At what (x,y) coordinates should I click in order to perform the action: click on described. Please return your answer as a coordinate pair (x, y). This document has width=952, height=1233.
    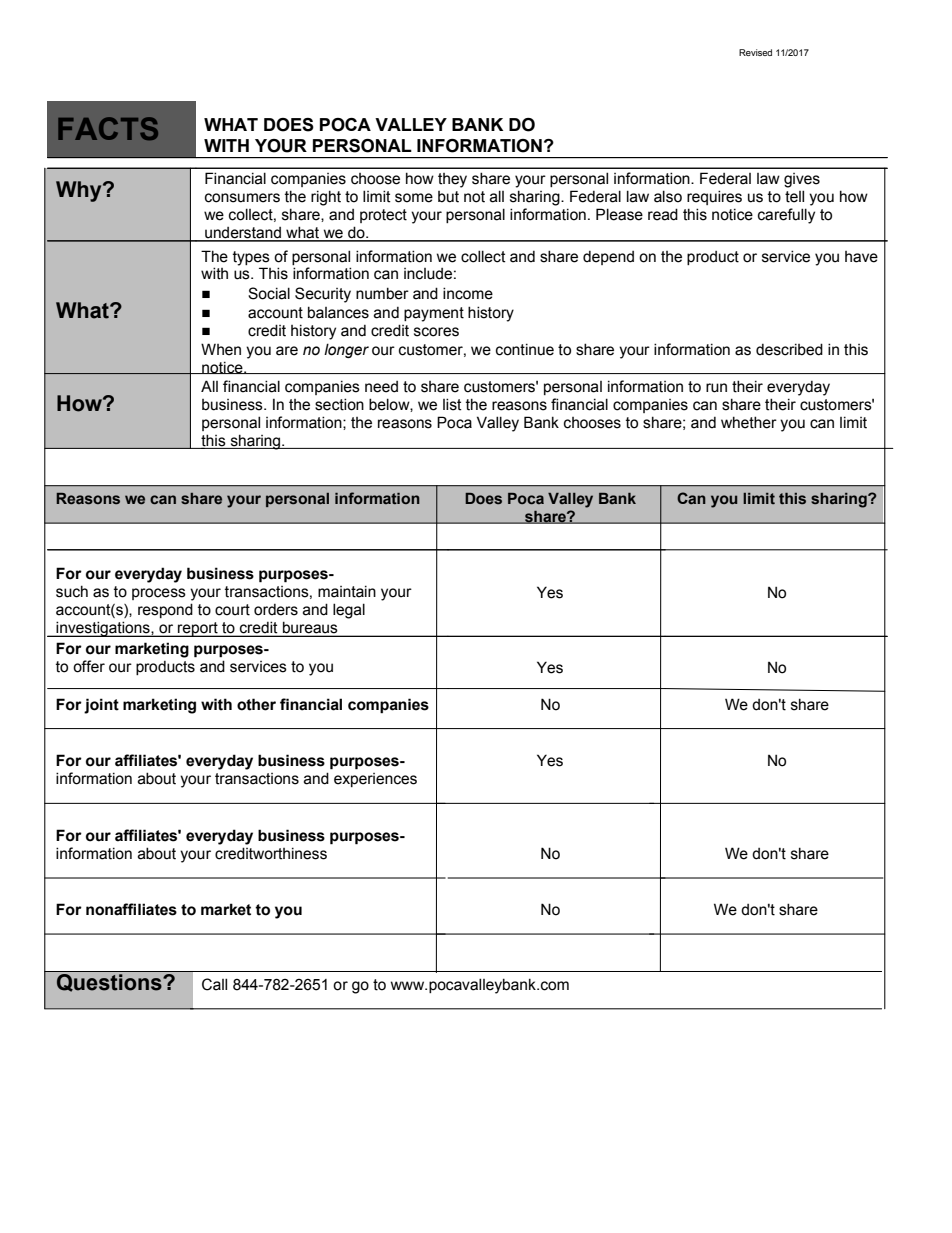
    Looking at the image, I should click on (789, 349).
